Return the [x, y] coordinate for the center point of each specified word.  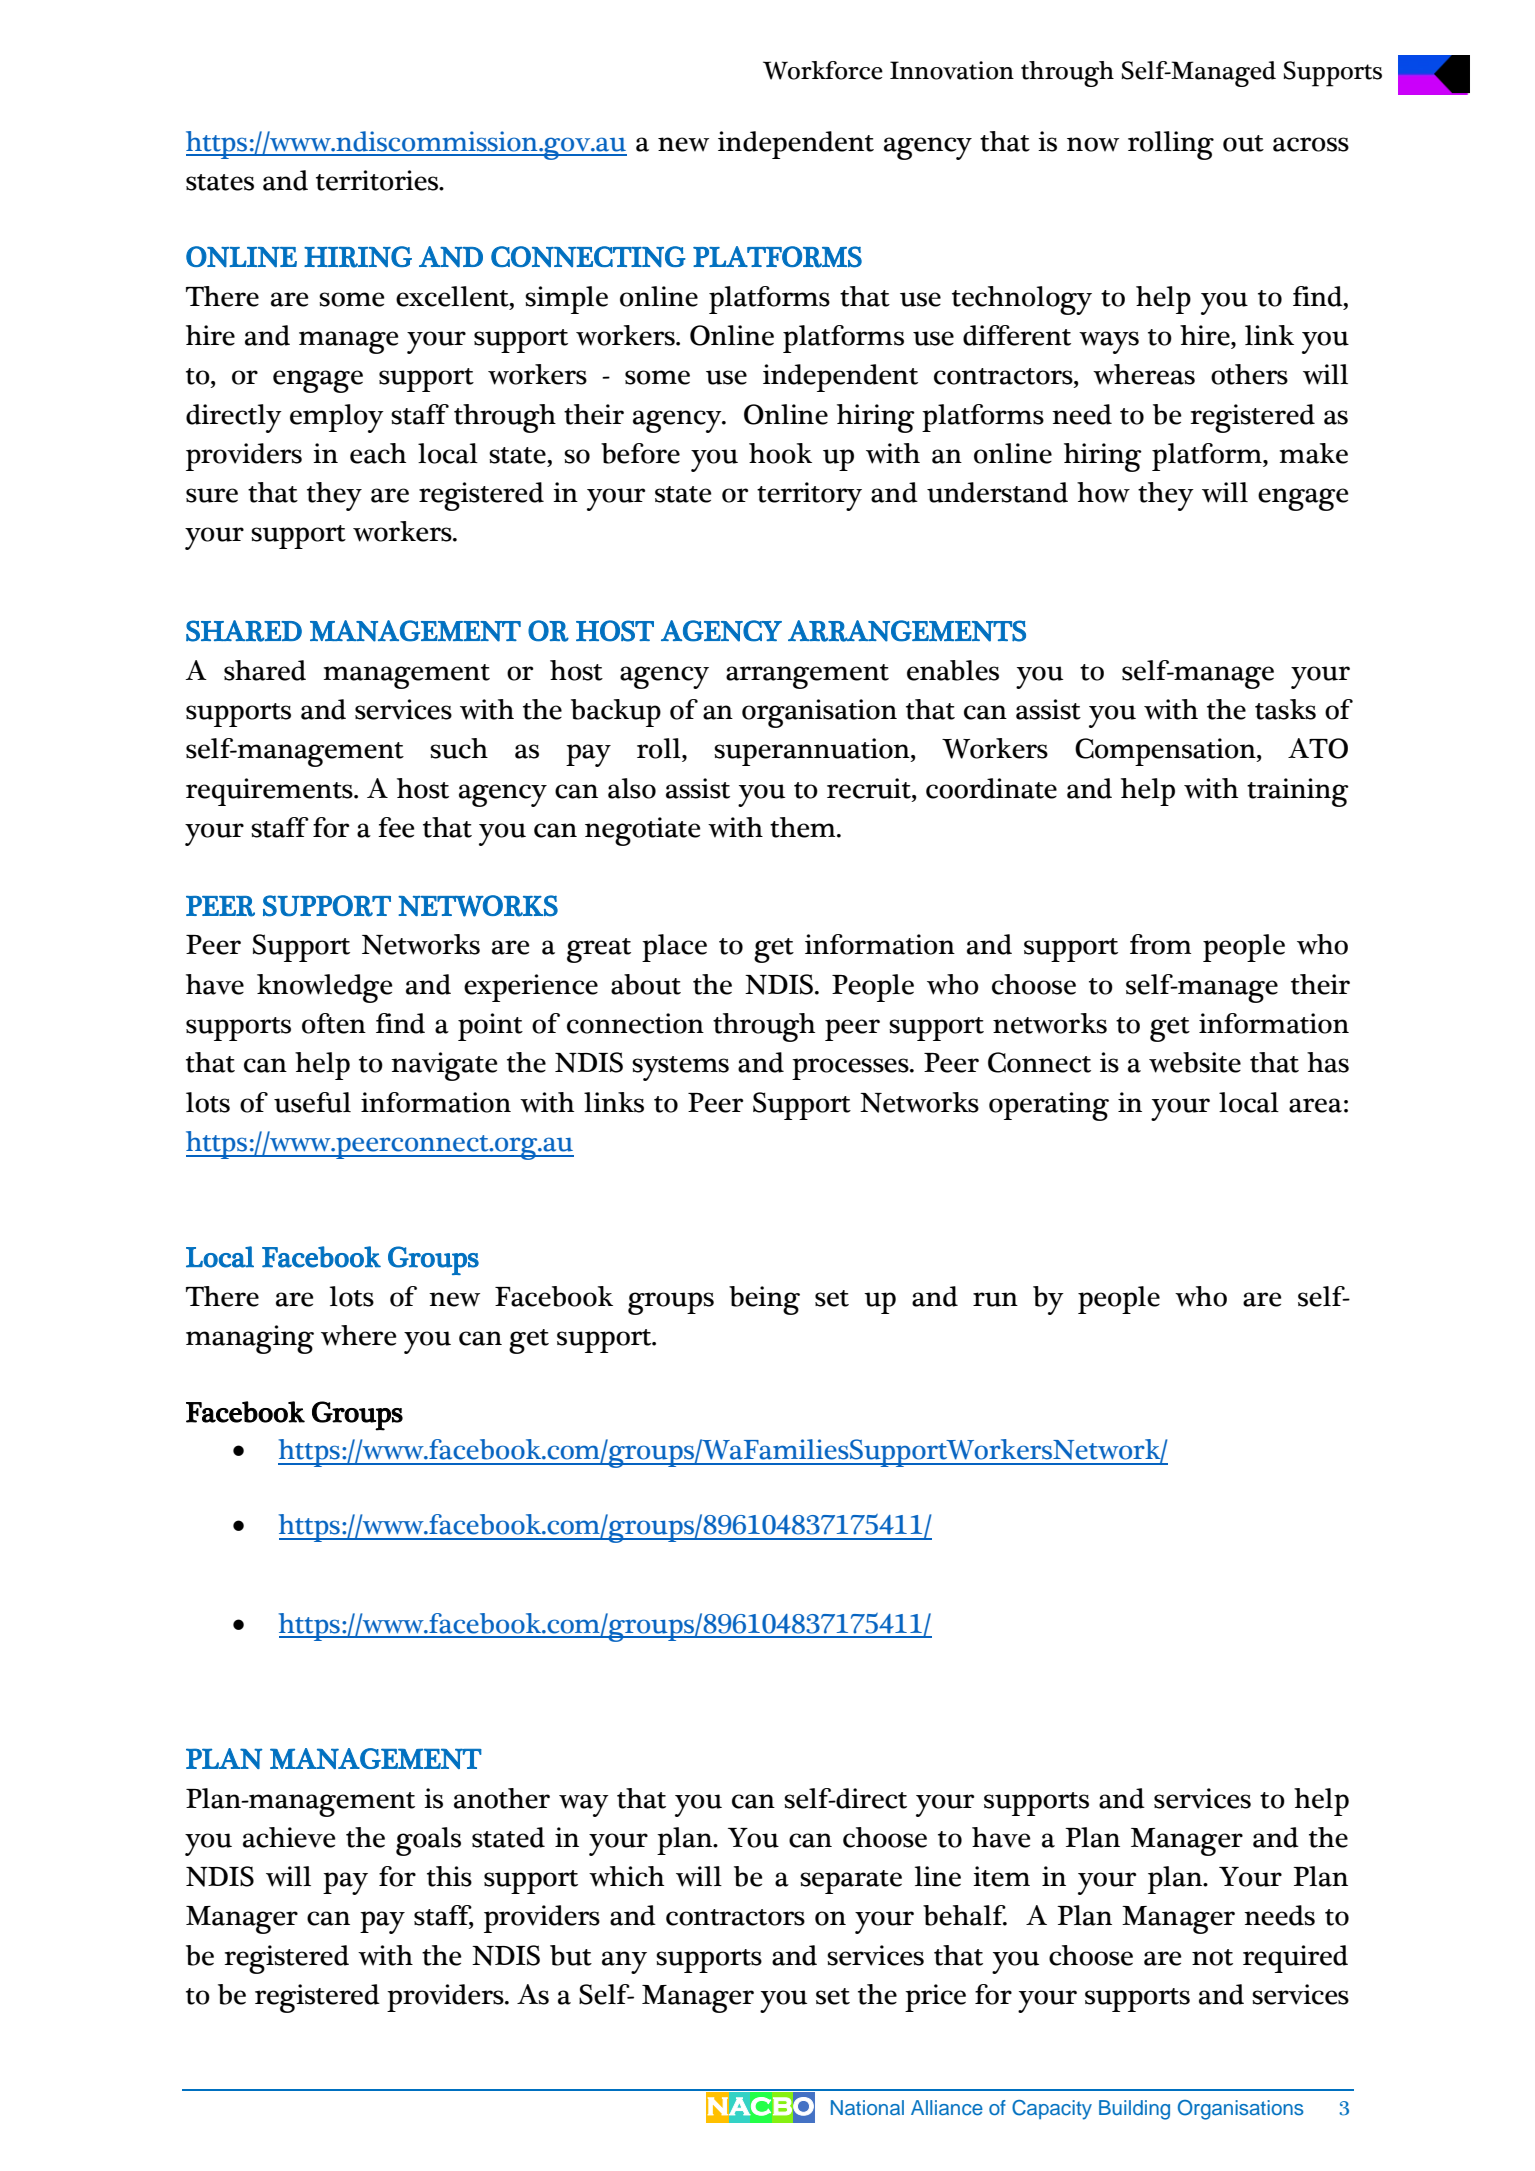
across [1311, 144]
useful [312, 1102]
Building [1134, 2110]
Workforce [823, 70]
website [1195, 1062]
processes [851, 1069]
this [449, 1876]
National [867, 2107]
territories [378, 180]
